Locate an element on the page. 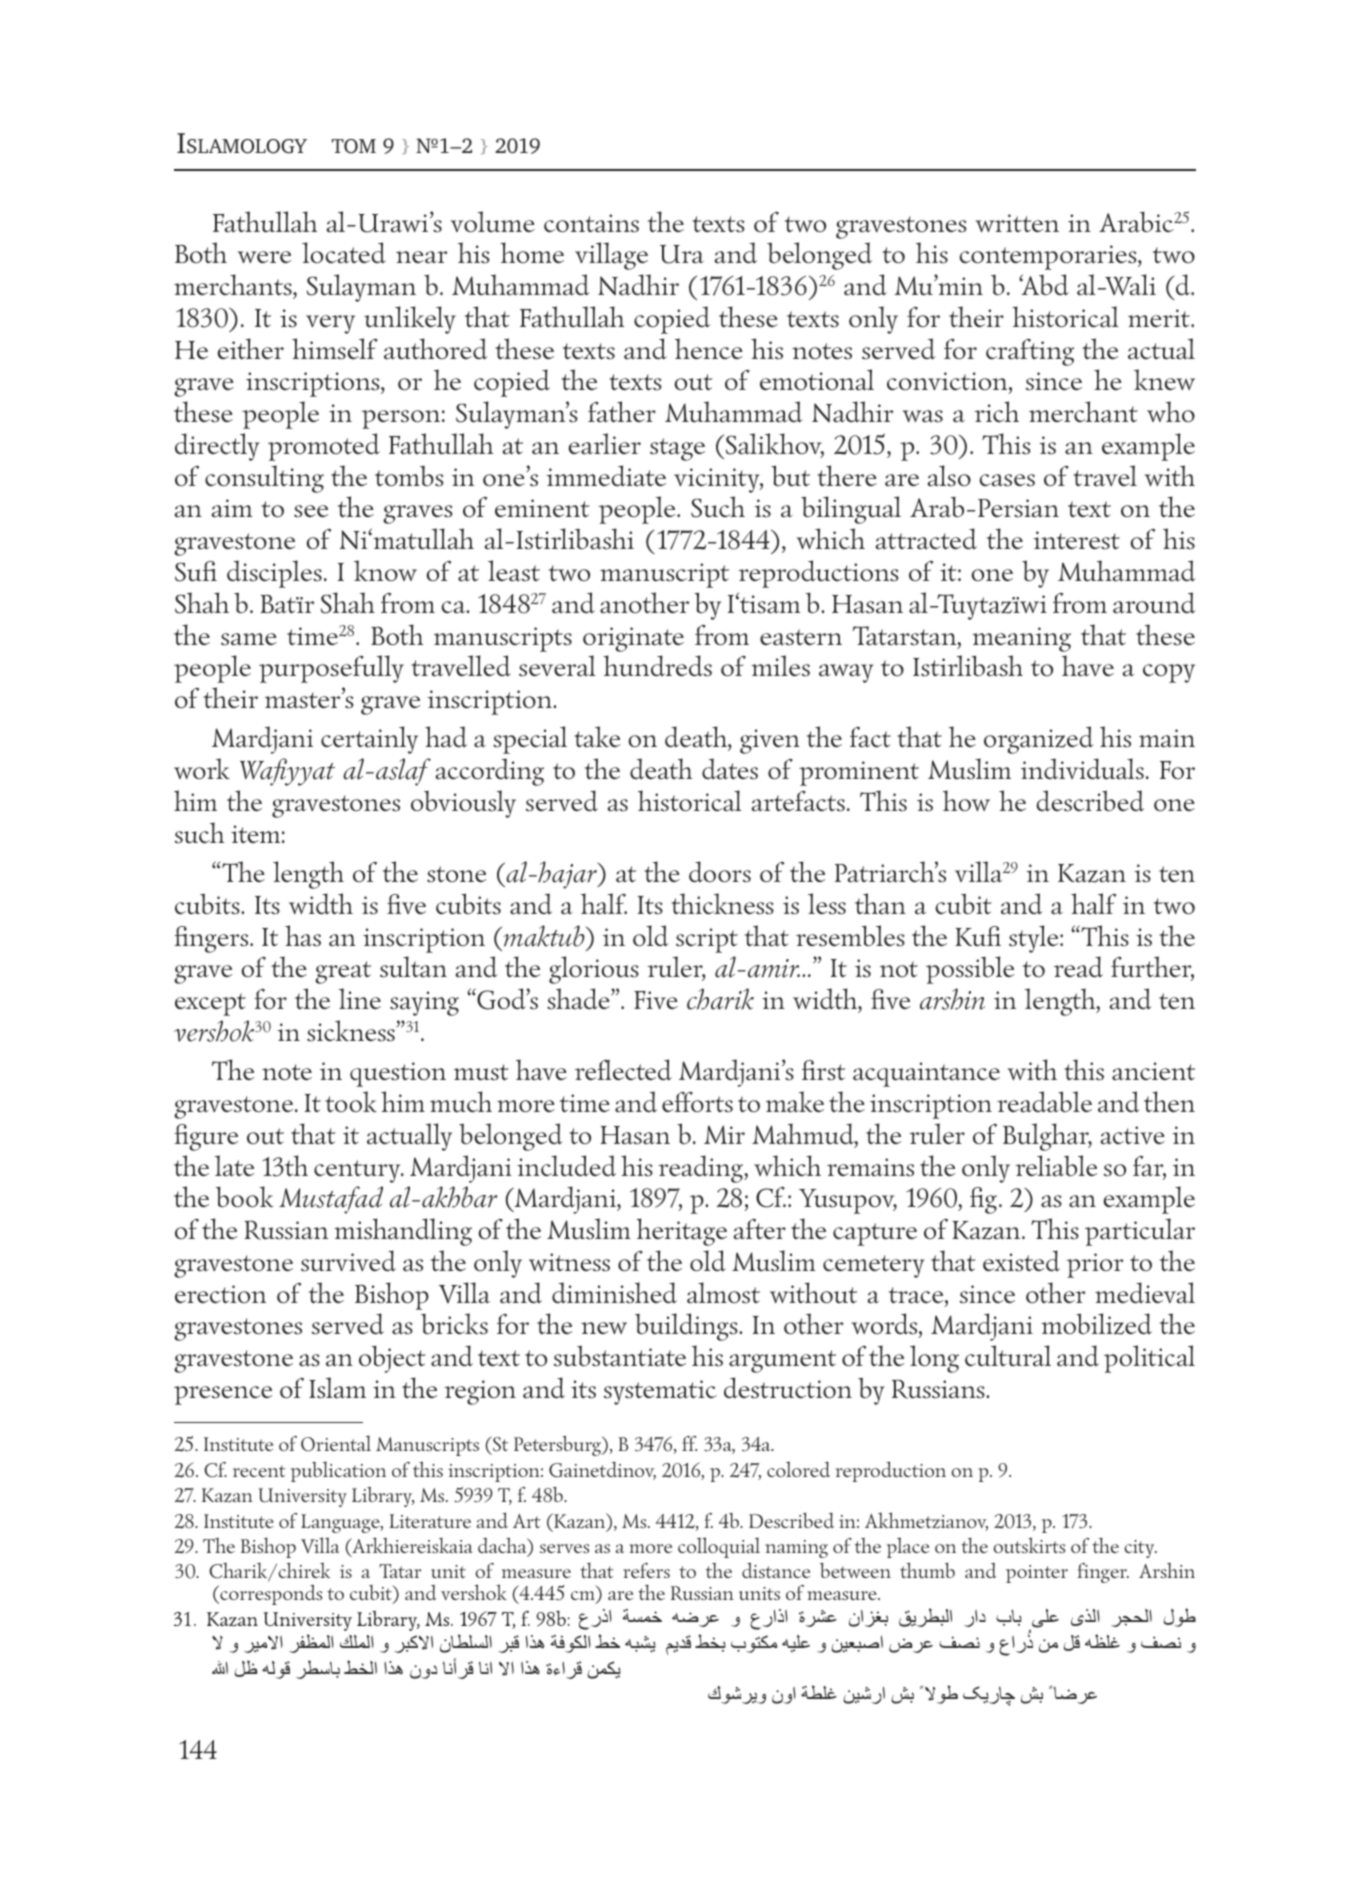 Image resolution: width=1362 pixels, height=1892 pixels. contemporaries is located at coordinates (1049, 257).
